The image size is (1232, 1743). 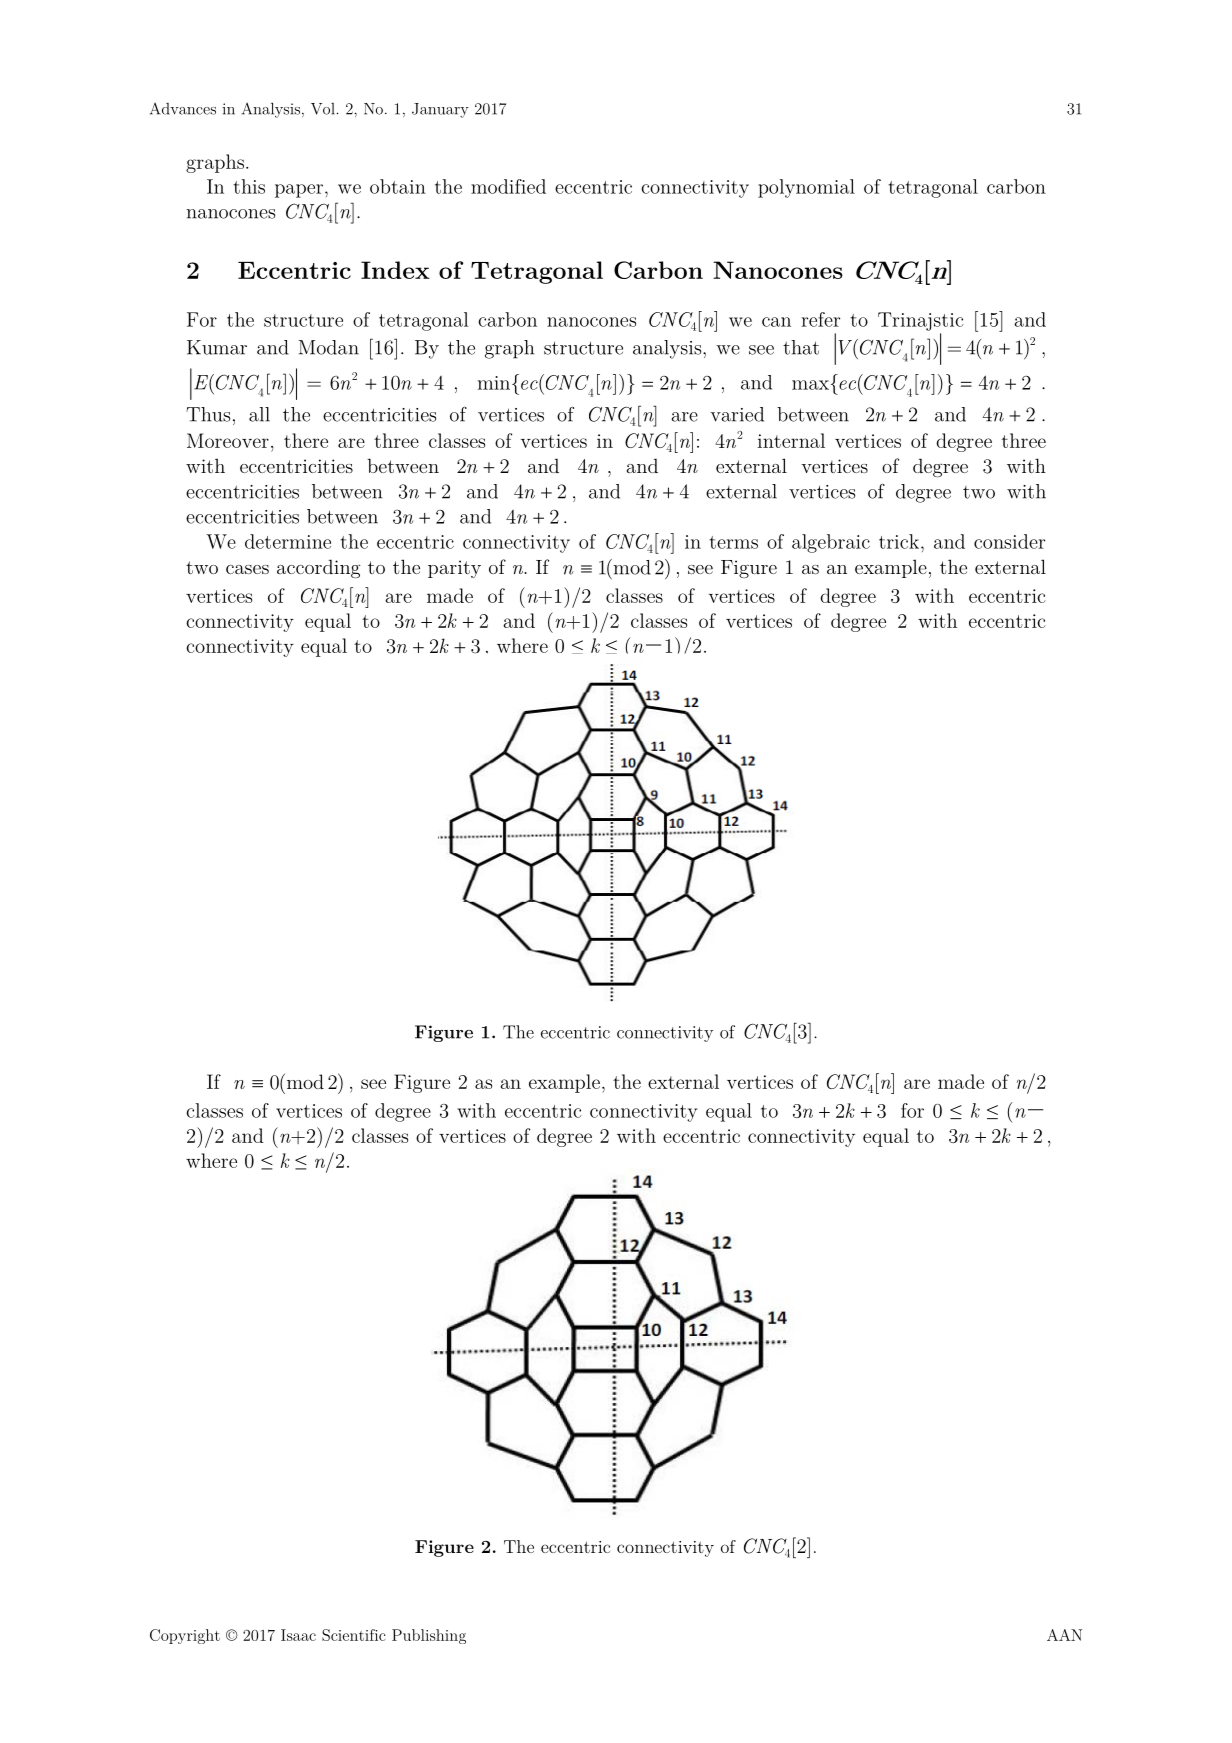 What do you see at coordinates (734, 542) in the document?
I see `terms` at bounding box center [734, 542].
